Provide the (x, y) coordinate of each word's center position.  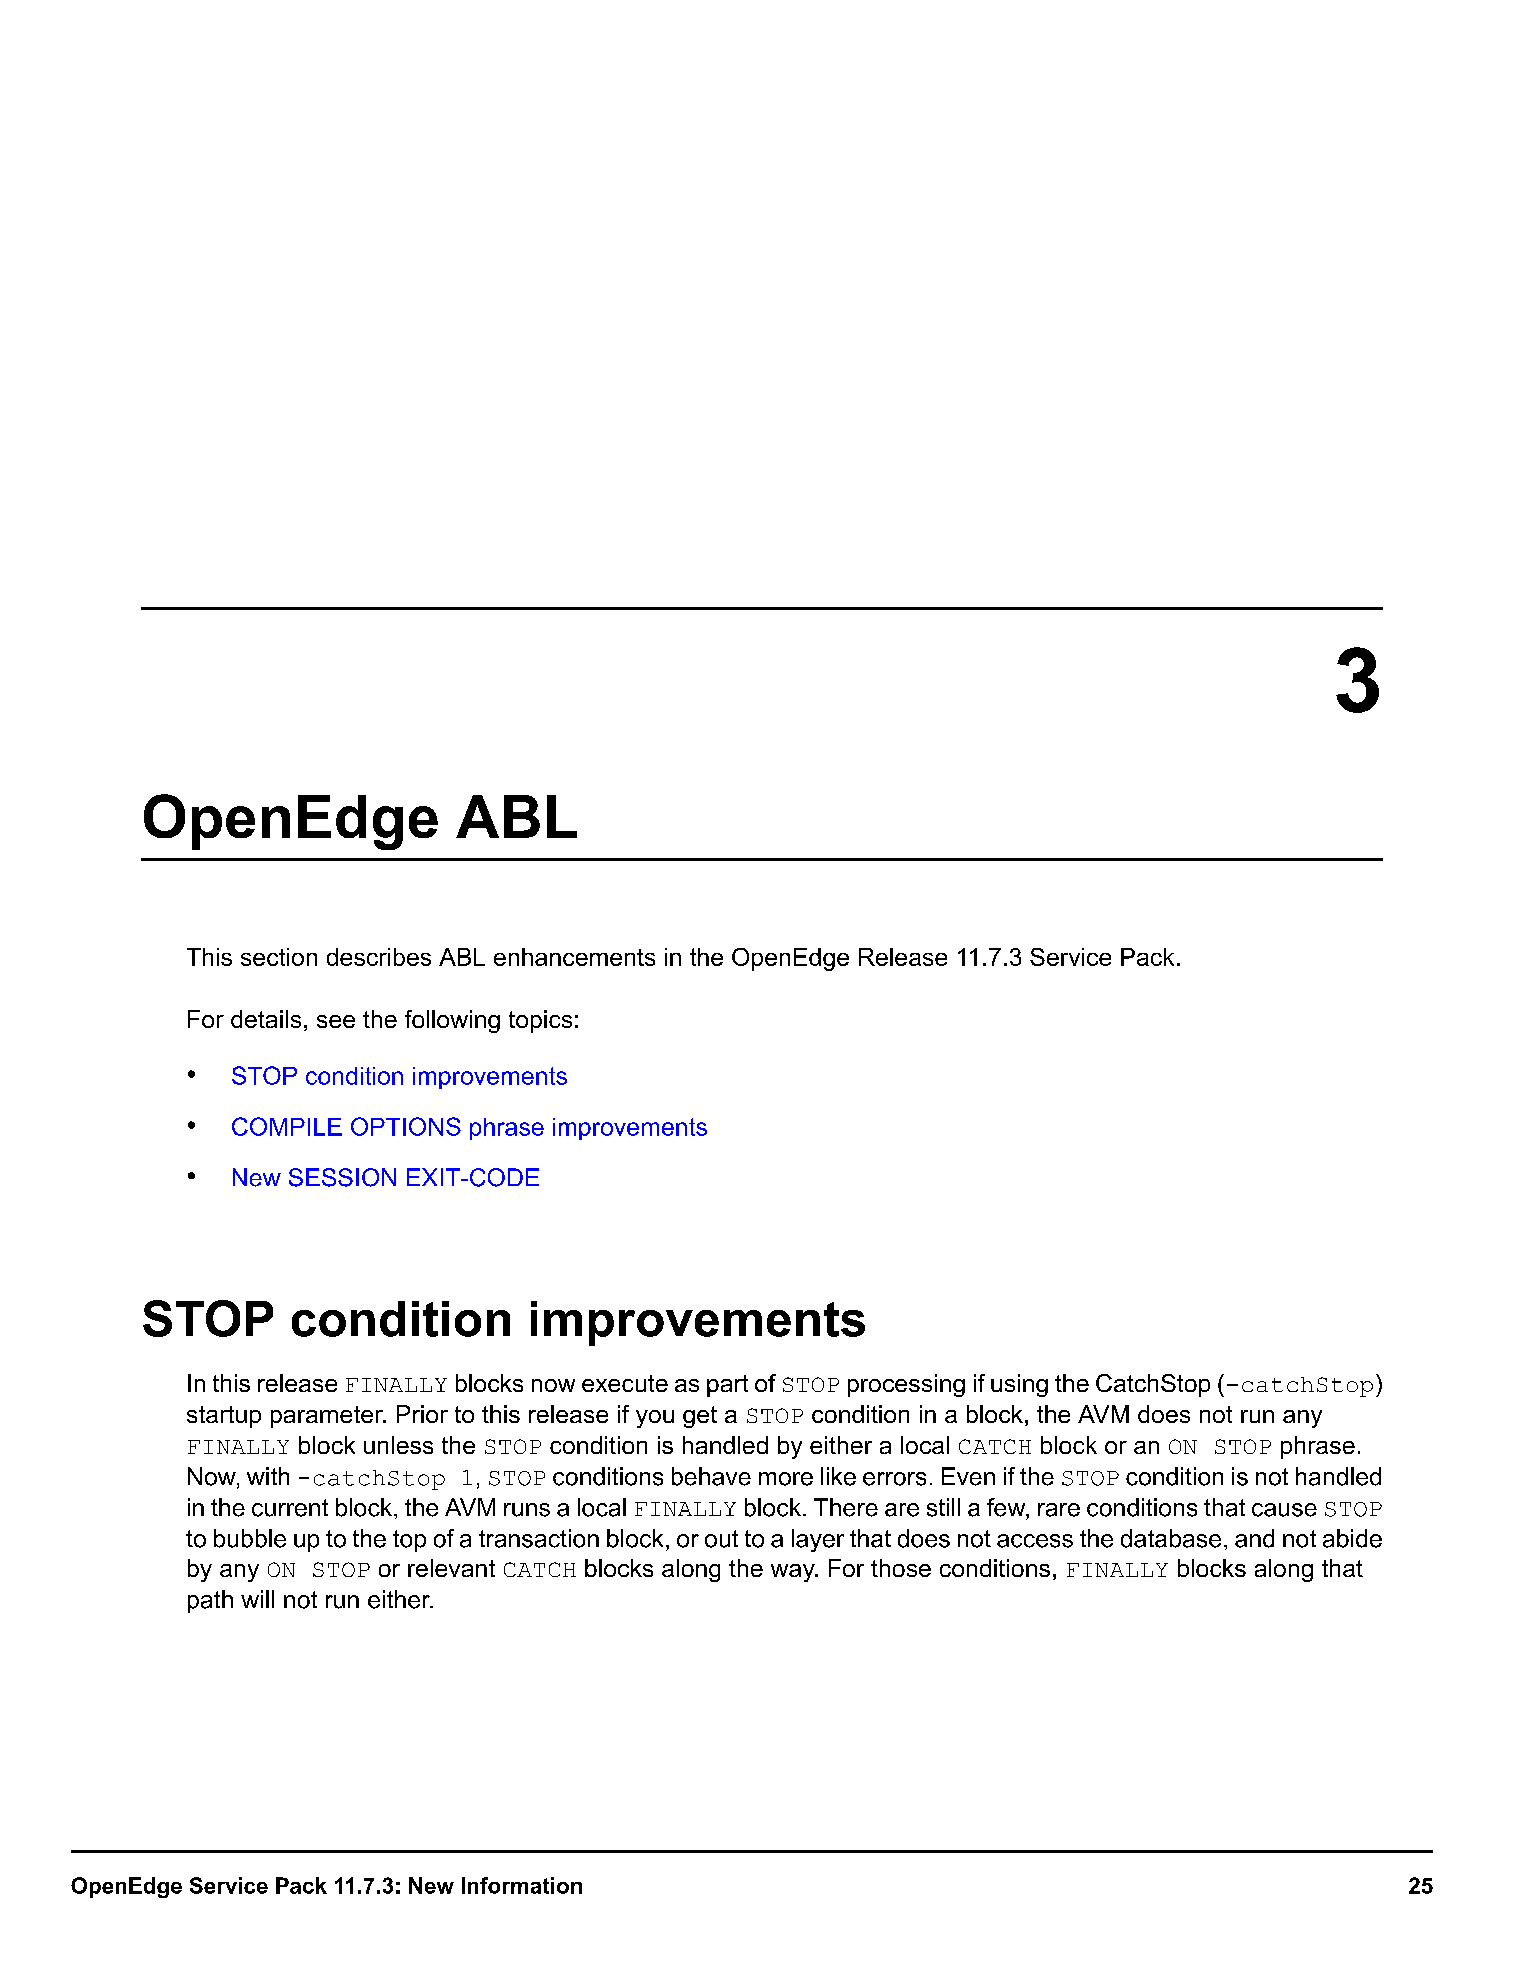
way (794, 1573)
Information (522, 1885)
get (700, 1417)
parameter (328, 1417)
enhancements (574, 957)
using (1019, 1385)
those (901, 1568)
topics (540, 1021)
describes (379, 957)
